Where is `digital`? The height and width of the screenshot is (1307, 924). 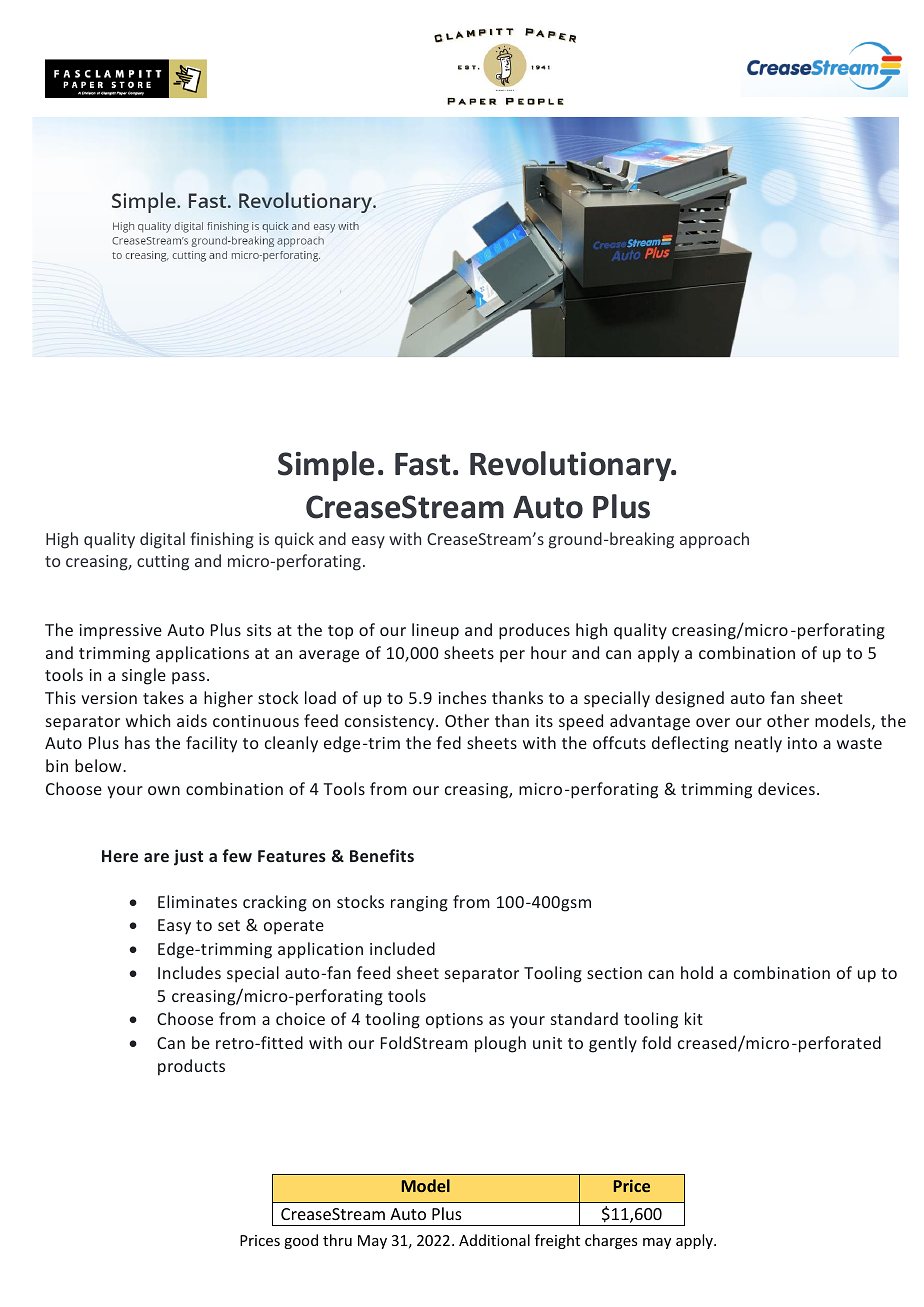
digital is located at coordinates (162, 540).
